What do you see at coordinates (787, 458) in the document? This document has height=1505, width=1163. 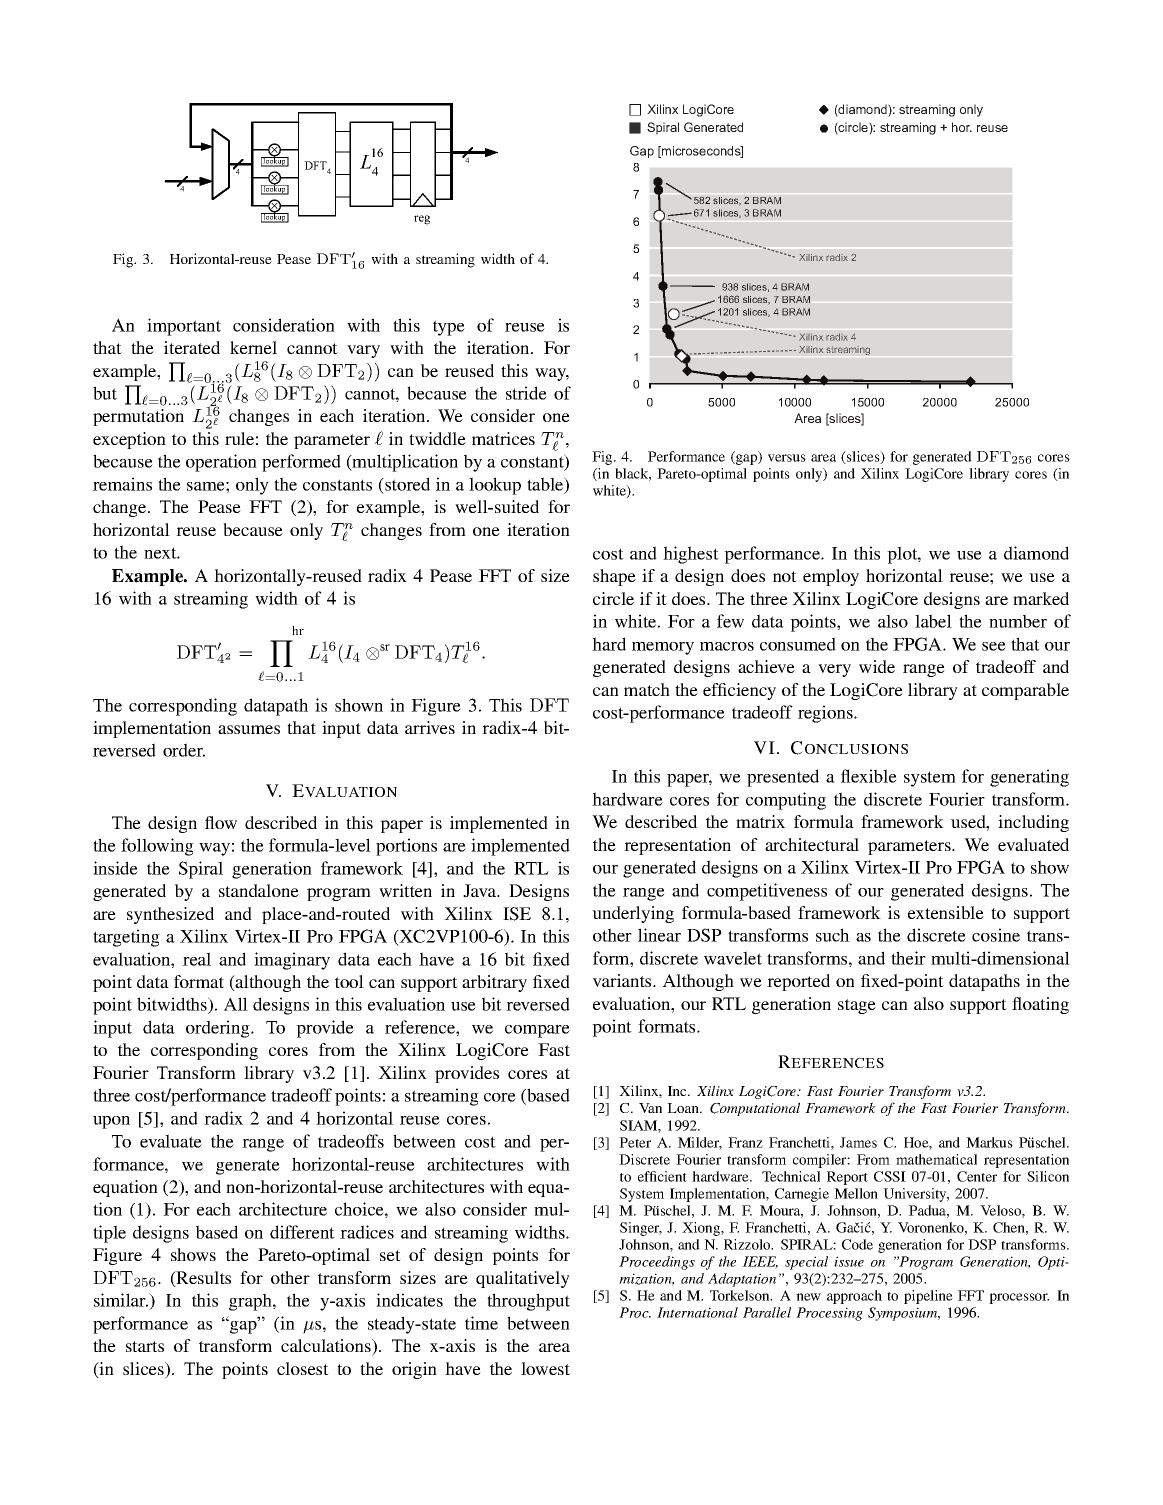 I see `versus` at bounding box center [787, 458].
